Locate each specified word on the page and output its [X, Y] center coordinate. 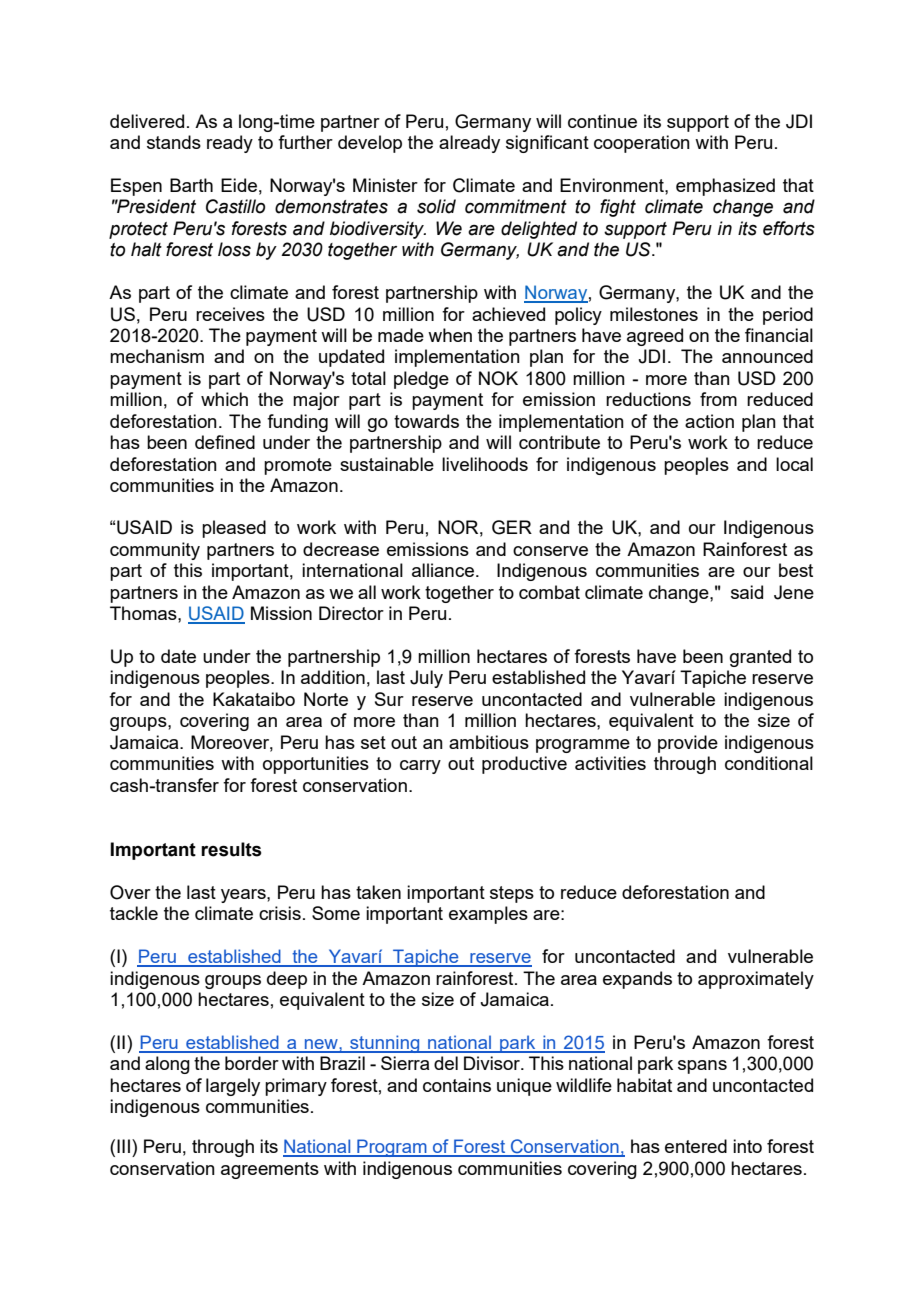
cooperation [642, 144]
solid [436, 206]
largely [233, 1087]
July [426, 679]
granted [760, 658]
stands [174, 142]
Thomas [144, 613]
